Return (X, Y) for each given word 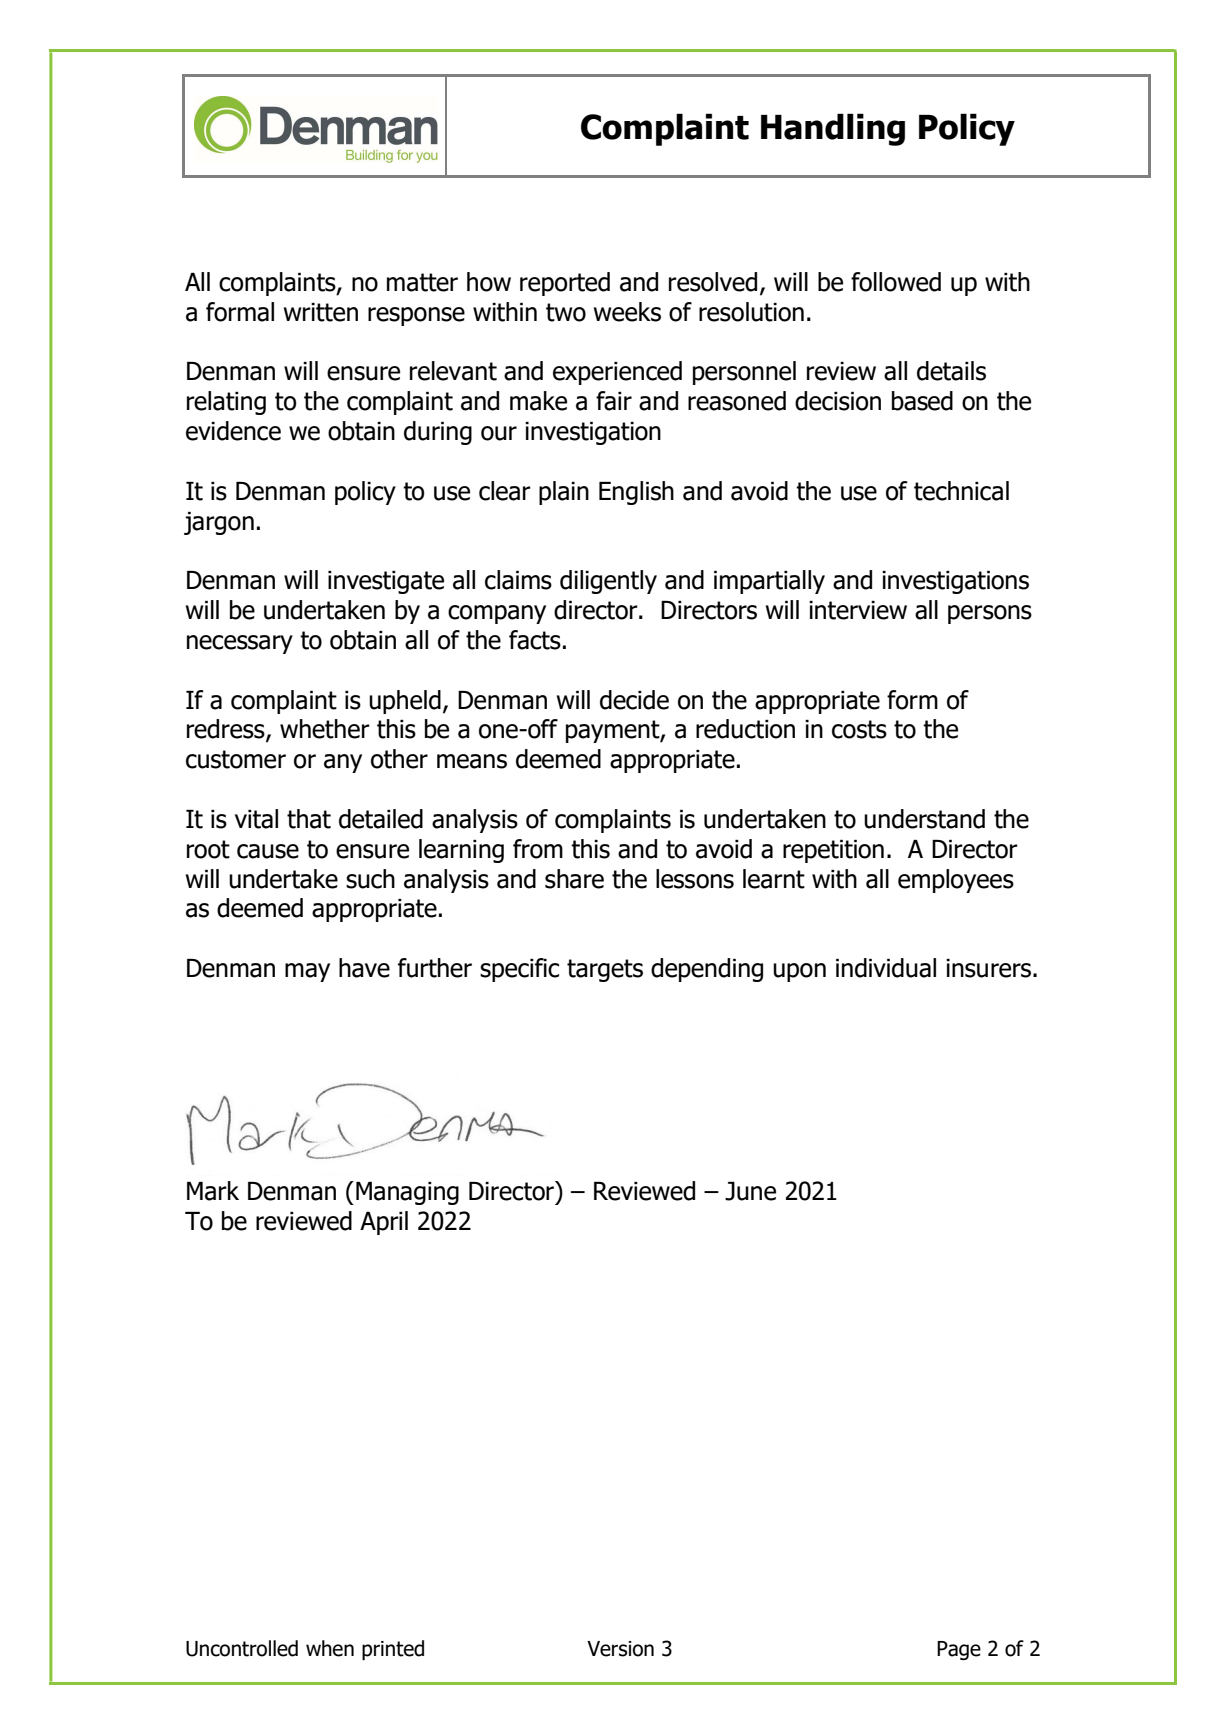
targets (605, 970)
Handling (833, 129)
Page (959, 1650)
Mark (213, 1191)
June (750, 1191)
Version (620, 1649)
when (330, 1648)
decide (634, 700)
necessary (240, 644)
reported (565, 284)
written (321, 312)
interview (858, 610)
